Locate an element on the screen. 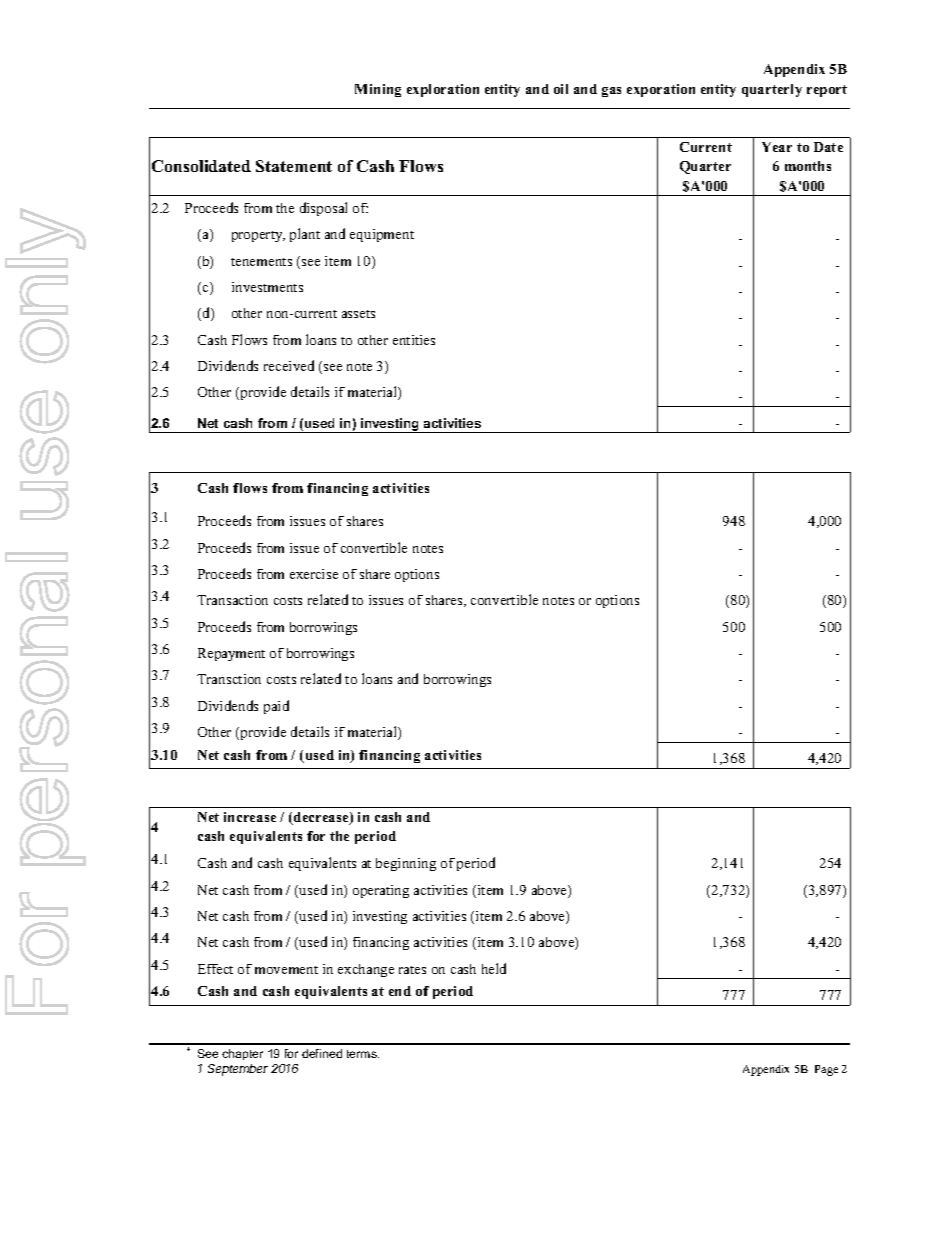  exercise is located at coordinates (314, 574).
